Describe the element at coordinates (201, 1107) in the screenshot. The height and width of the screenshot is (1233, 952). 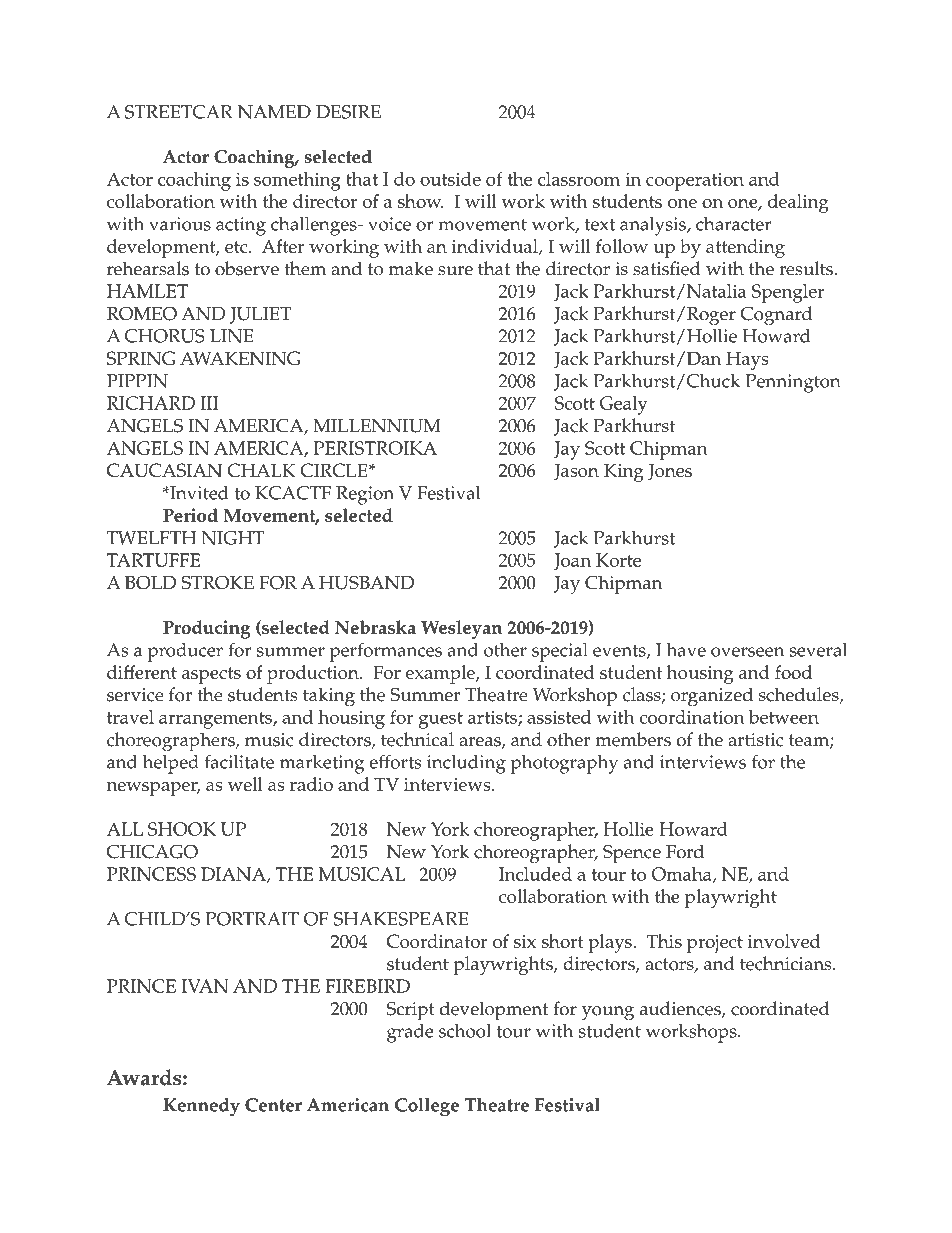
I see `Kennedy` at that location.
